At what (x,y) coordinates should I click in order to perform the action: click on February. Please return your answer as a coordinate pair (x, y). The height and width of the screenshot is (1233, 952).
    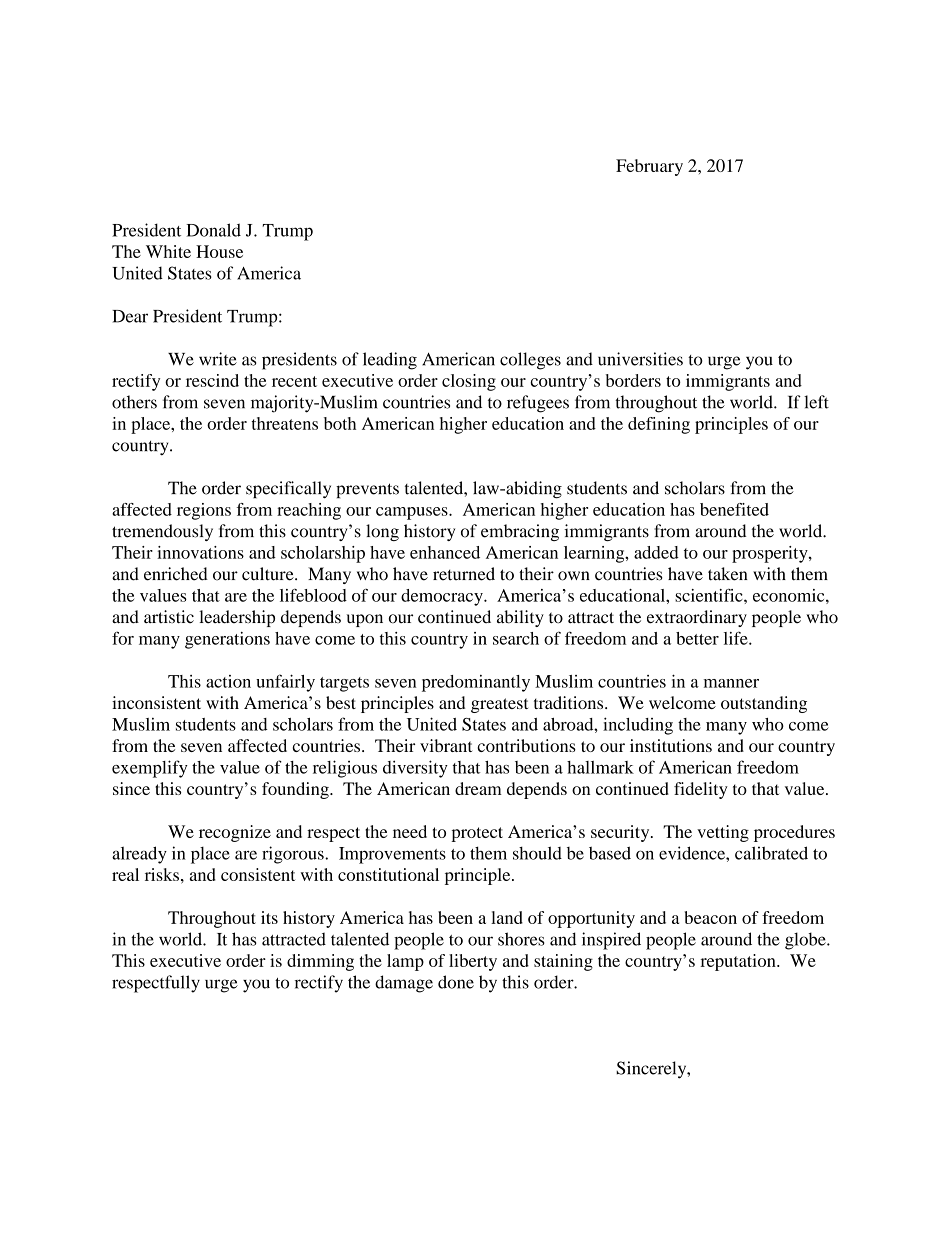
    Looking at the image, I should click on (649, 167).
